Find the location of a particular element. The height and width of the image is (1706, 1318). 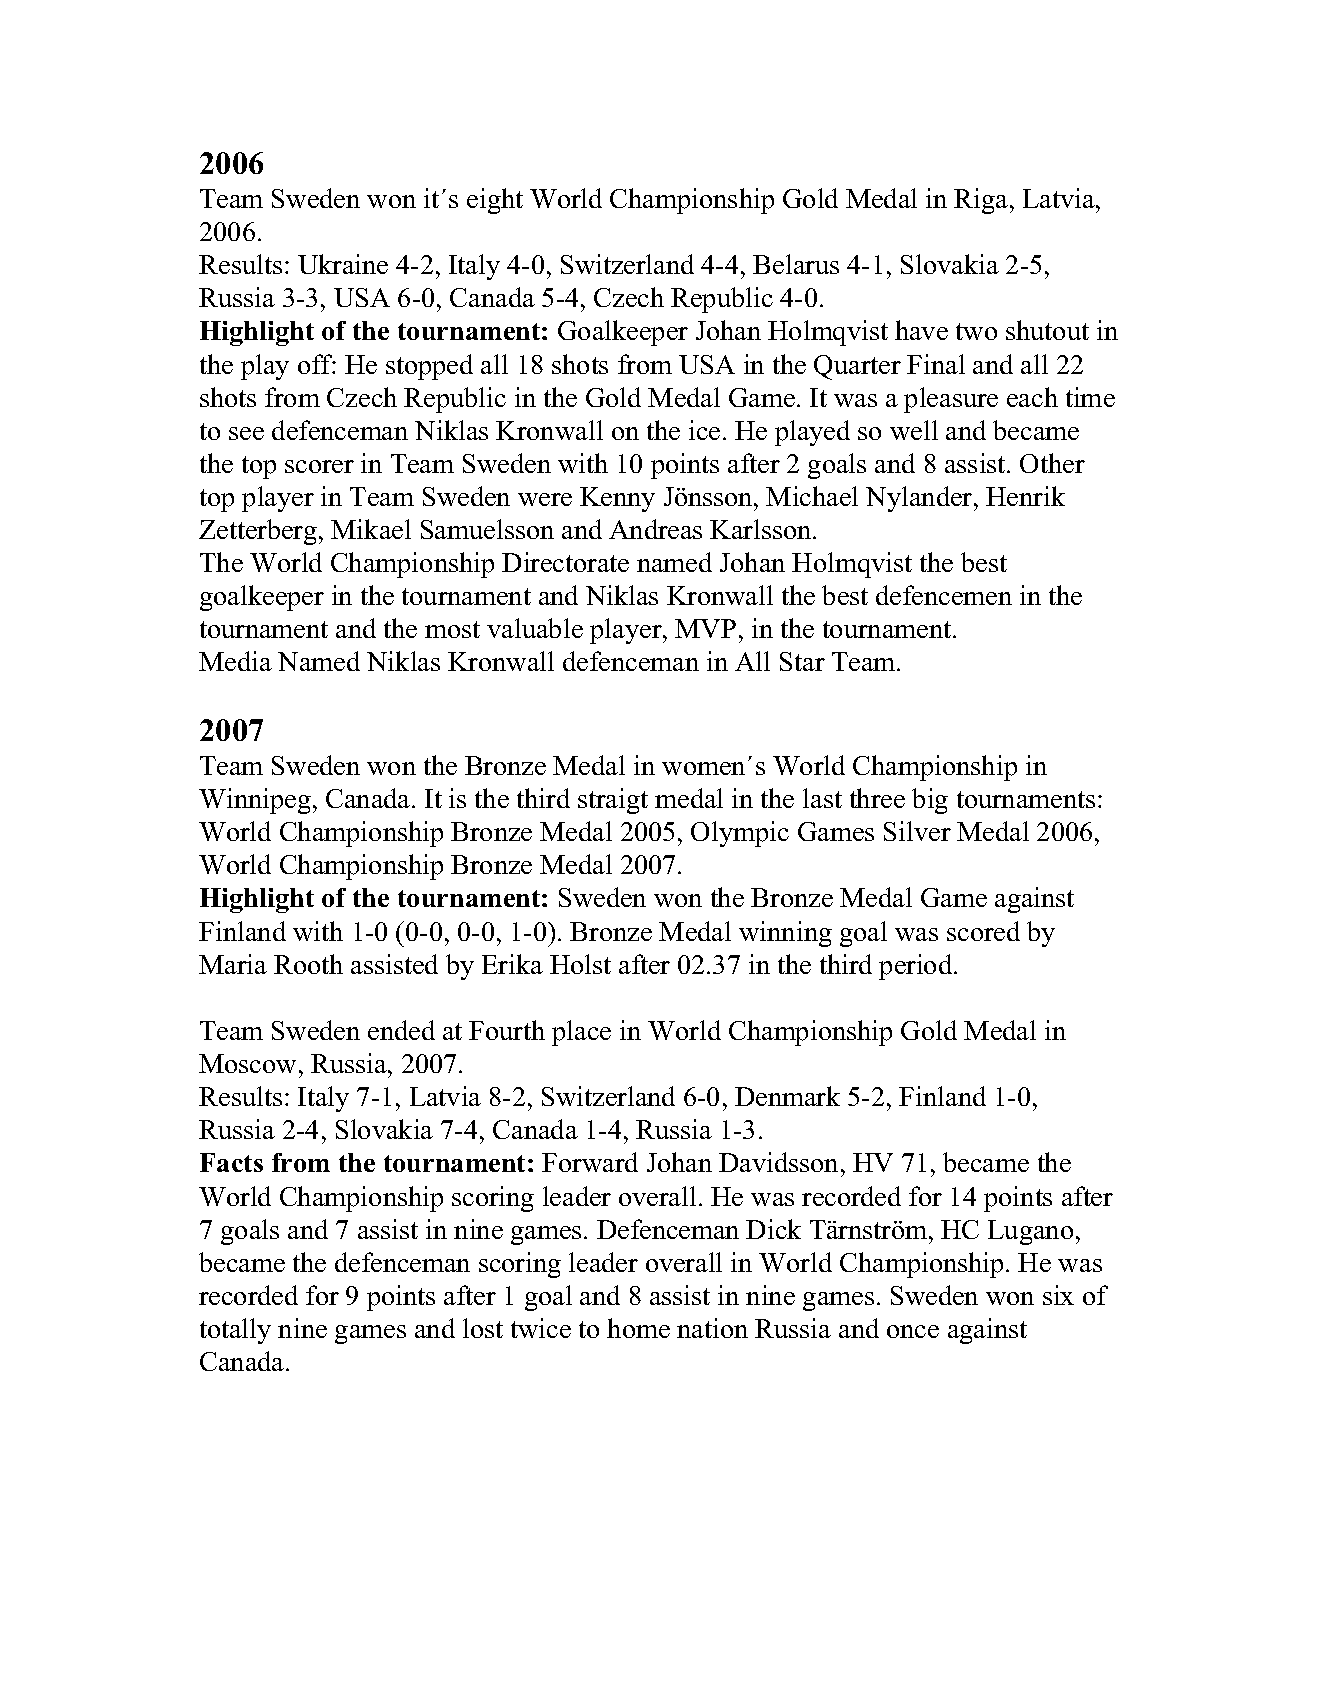

Rooth is located at coordinates (308, 964).
